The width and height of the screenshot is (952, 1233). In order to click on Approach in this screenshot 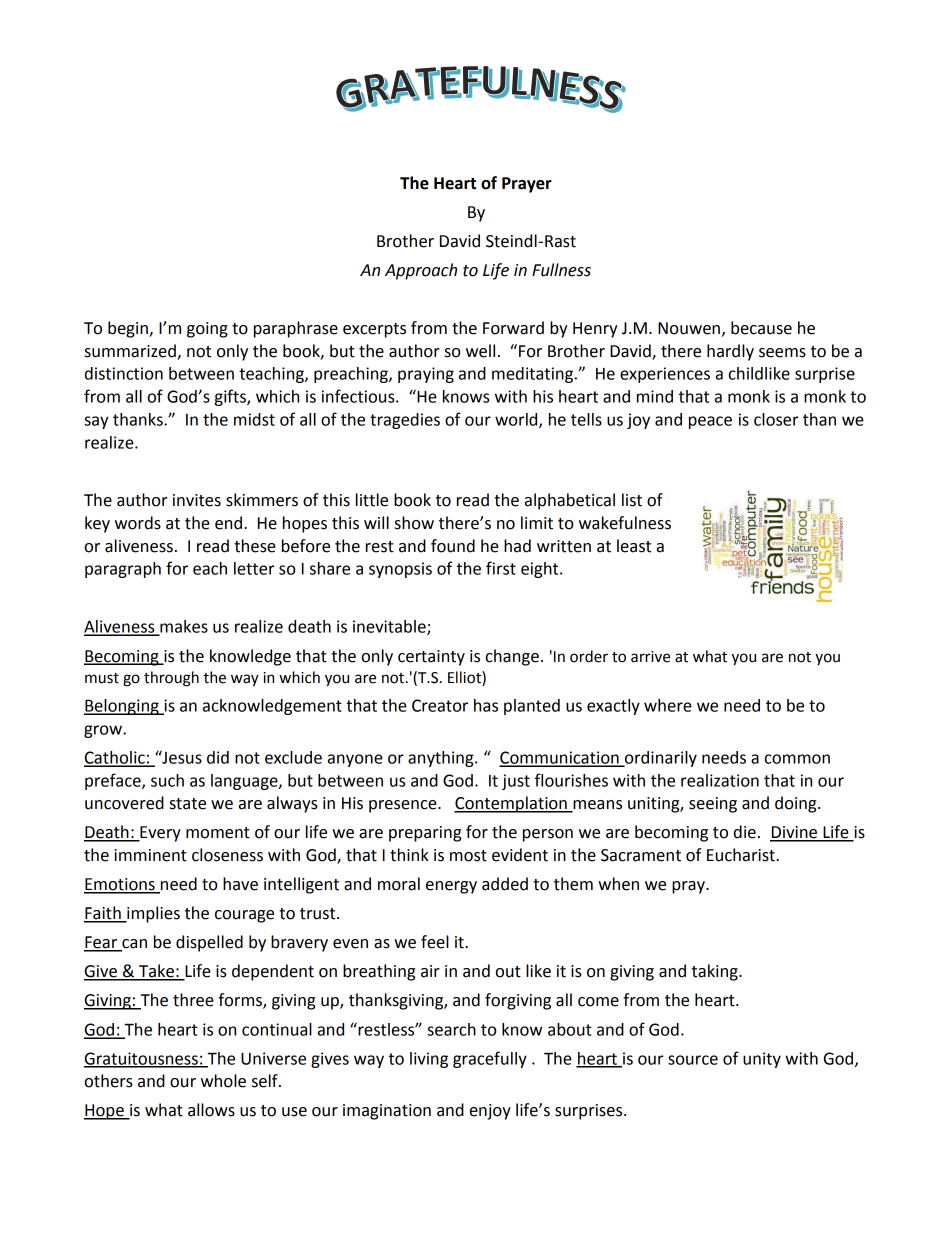, I will do `click(421, 271)`.
